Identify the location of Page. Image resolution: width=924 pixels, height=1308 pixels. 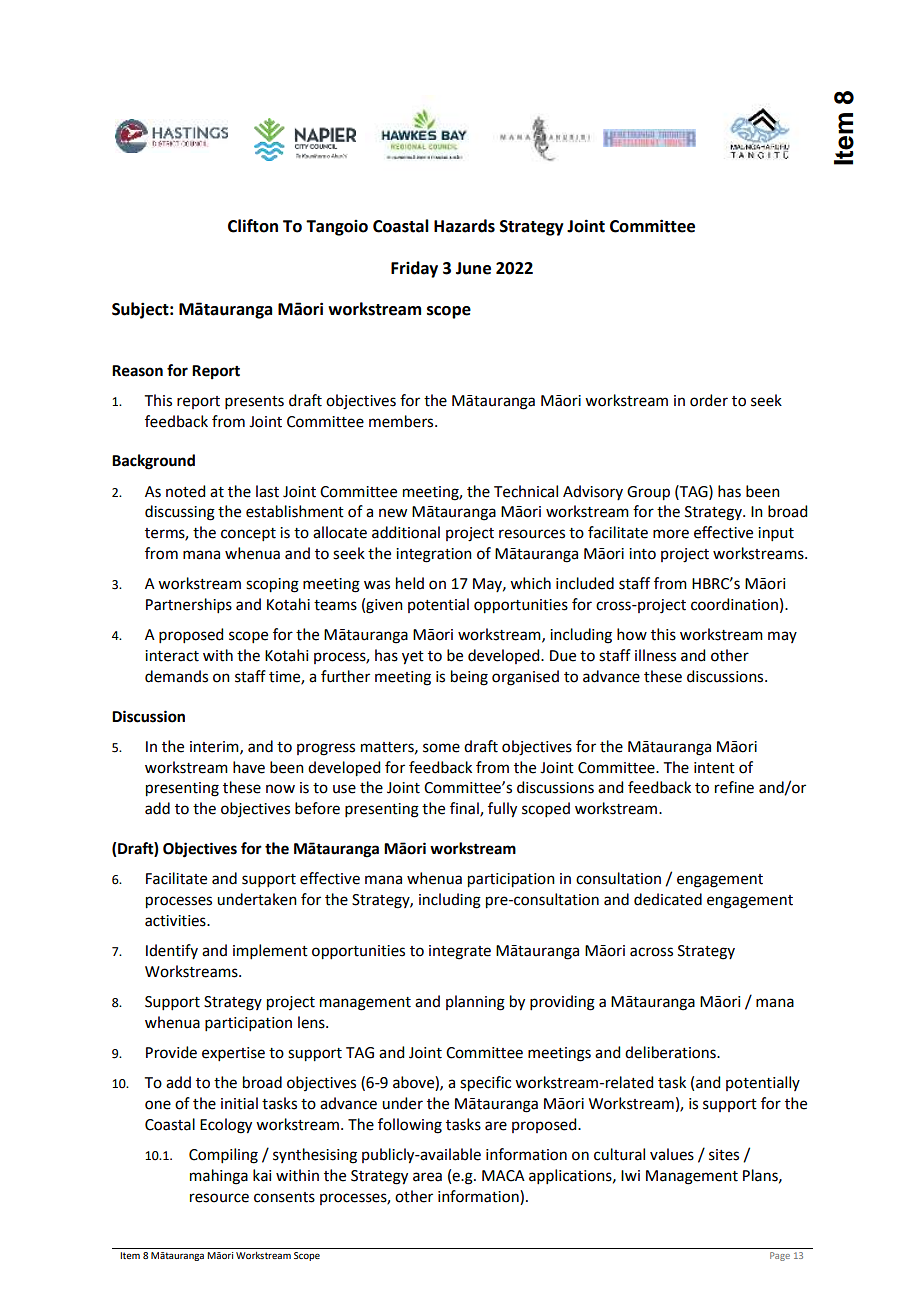
(780, 1256).
